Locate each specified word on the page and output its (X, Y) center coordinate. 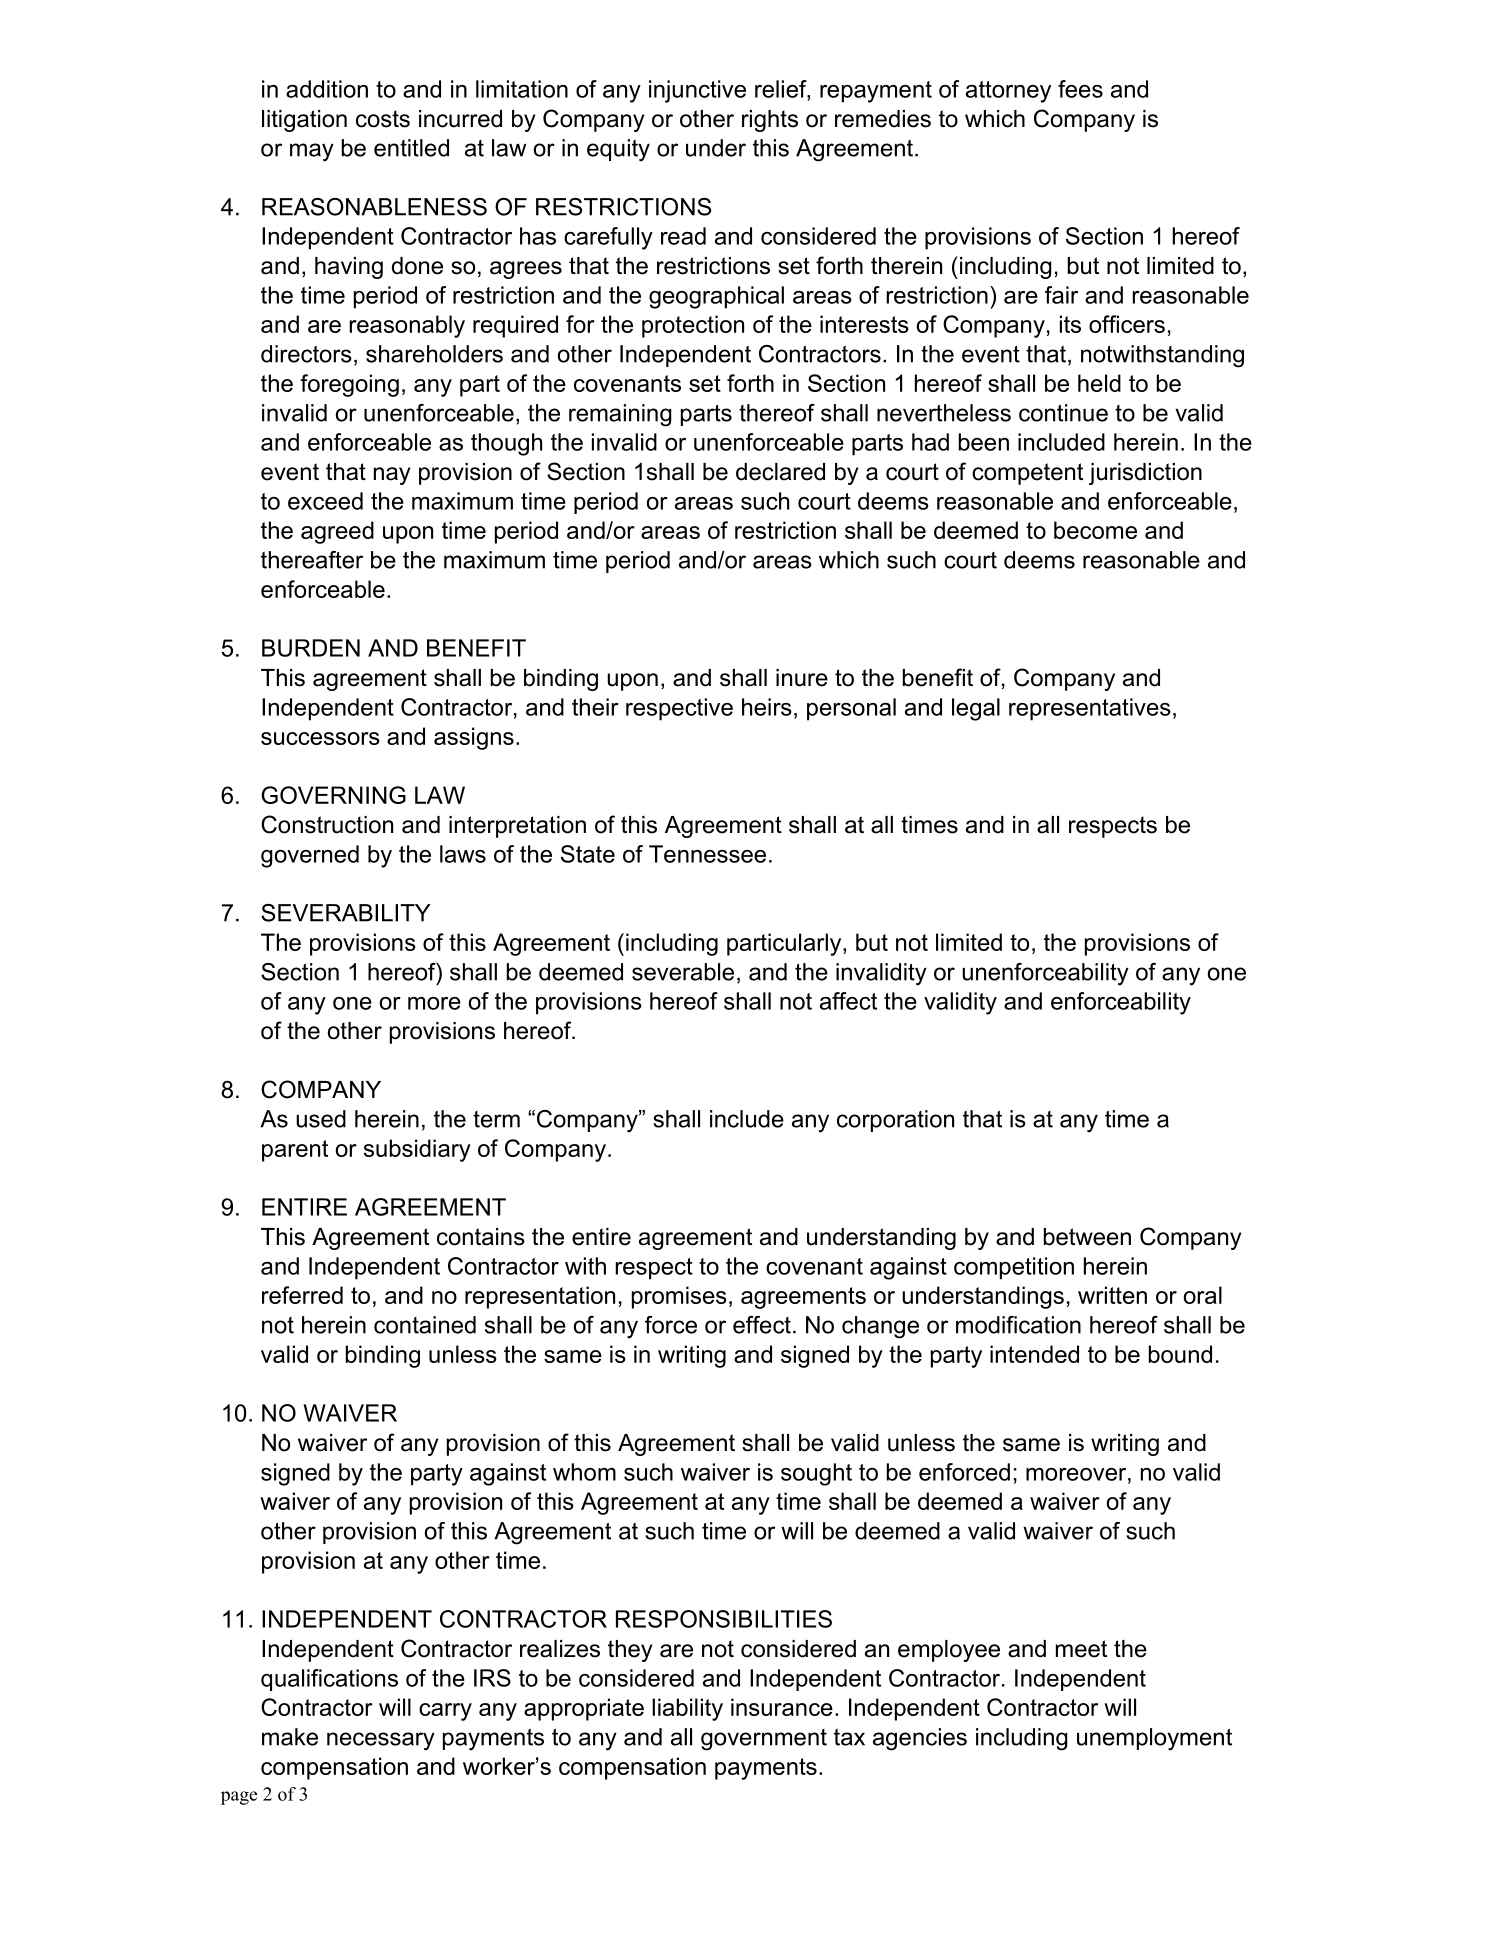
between (1087, 1237)
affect (848, 1001)
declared (780, 472)
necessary (381, 1741)
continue (1063, 413)
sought (816, 1474)
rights (770, 121)
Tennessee (707, 854)
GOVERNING (333, 795)
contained (425, 1325)
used (321, 1119)
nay (392, 476)
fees (1080, 89)
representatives (1090, 709)
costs (383, 119)
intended (1034, 1354)
